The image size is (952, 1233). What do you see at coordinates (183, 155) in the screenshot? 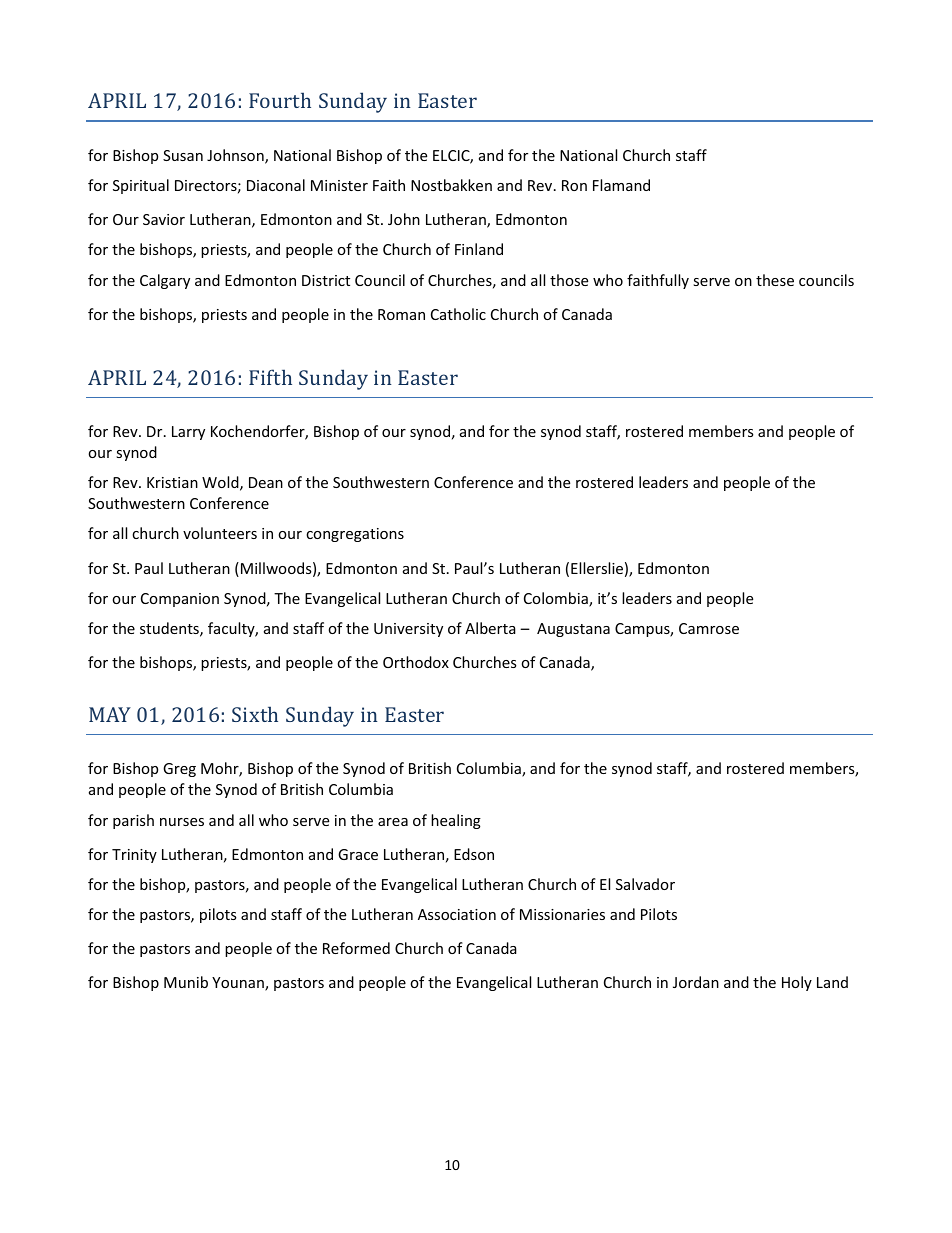
I see `Susan` at bounding box center [183, 155].
